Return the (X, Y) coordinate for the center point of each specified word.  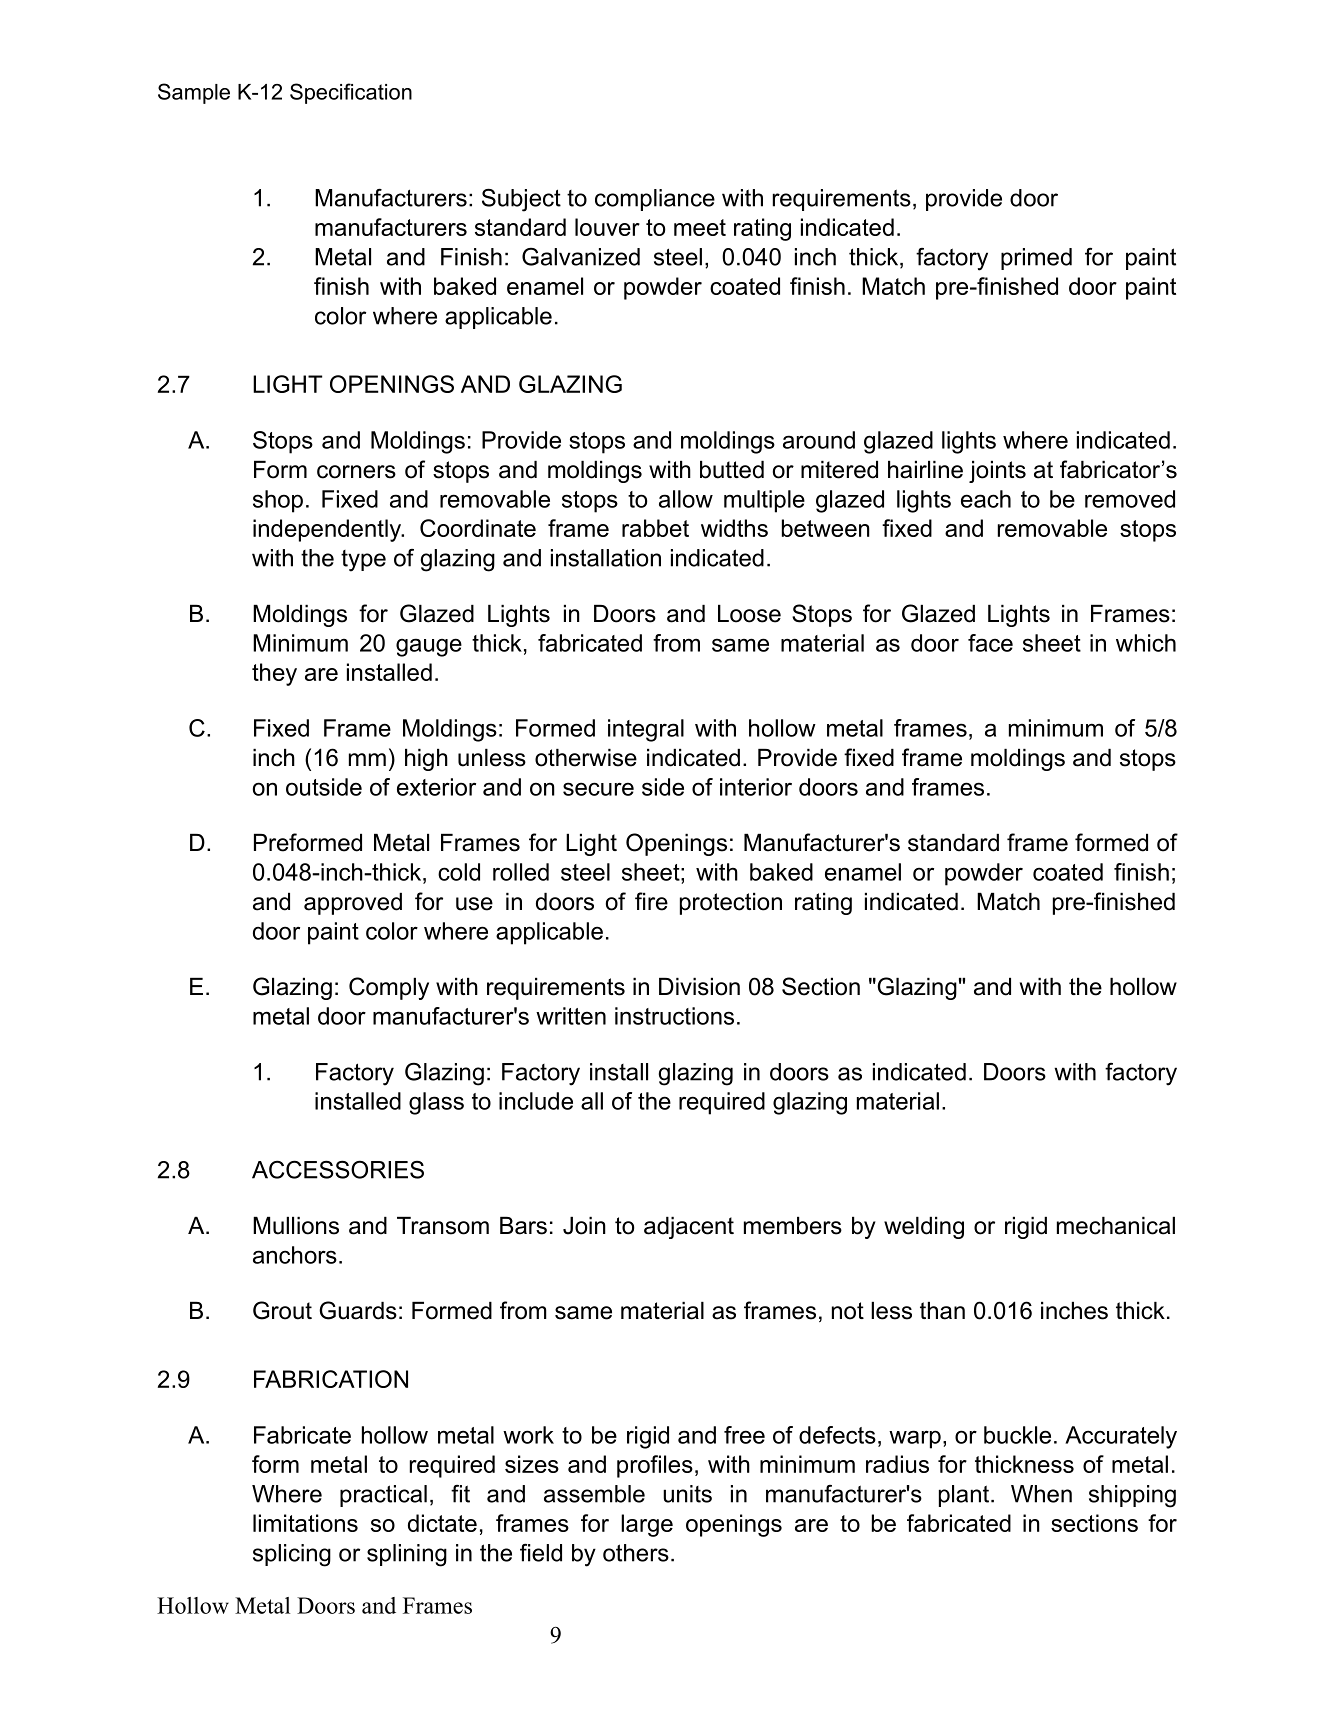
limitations (305, 1523)
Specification (351, 93)
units (687, 1494)
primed (1036, 259)
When (1041, 1494)
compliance (655, 200)
